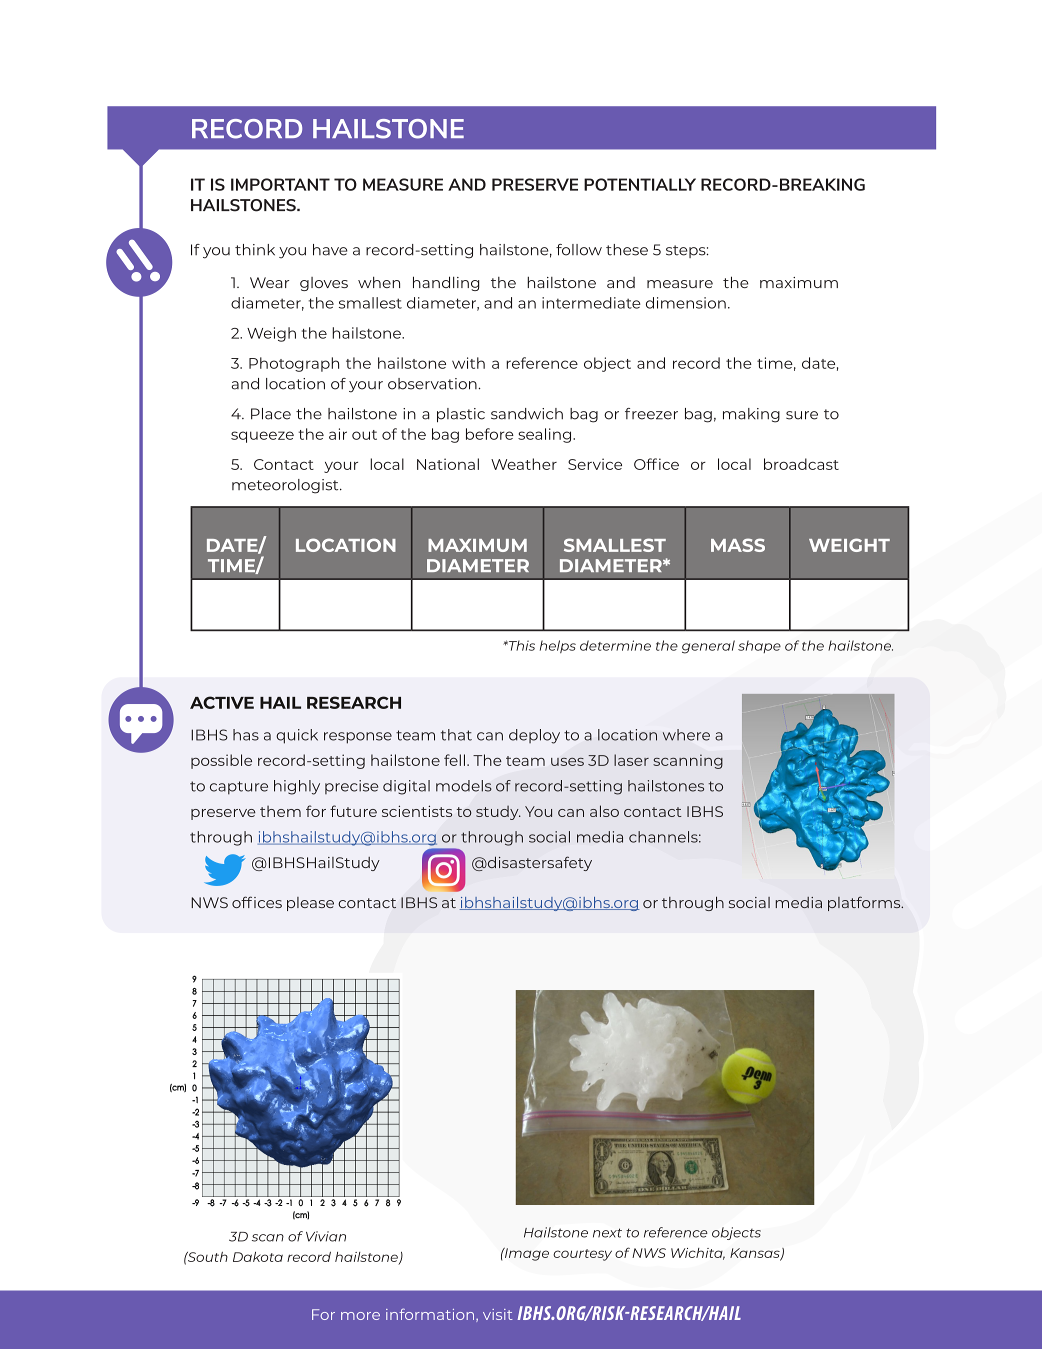 Image resolution: width=1042 pixels, height=1349 pixels. I want to click on IMPORTANT, so click(280, 184).
